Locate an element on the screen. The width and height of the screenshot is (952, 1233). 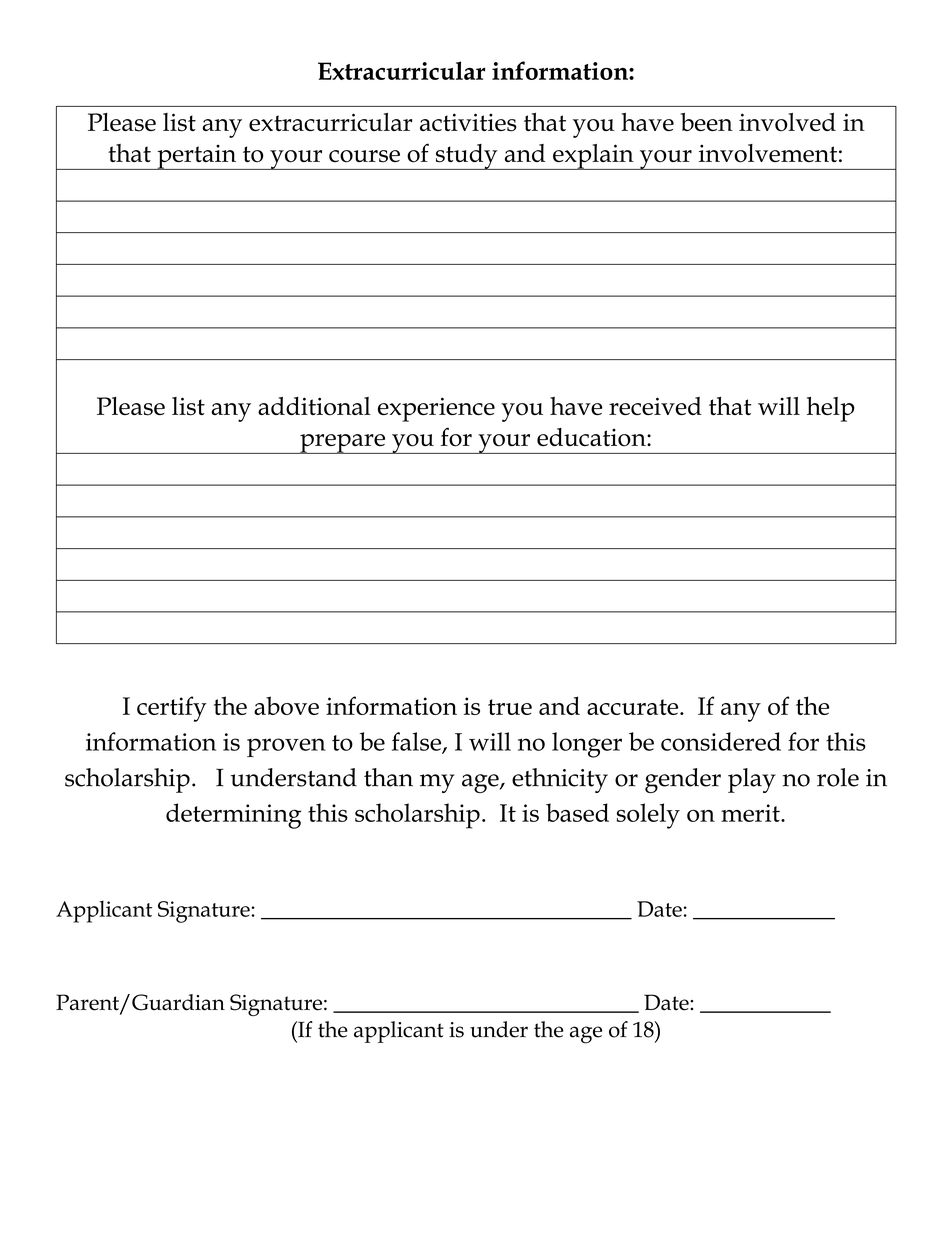
help is located at coordinates (831, 409).
